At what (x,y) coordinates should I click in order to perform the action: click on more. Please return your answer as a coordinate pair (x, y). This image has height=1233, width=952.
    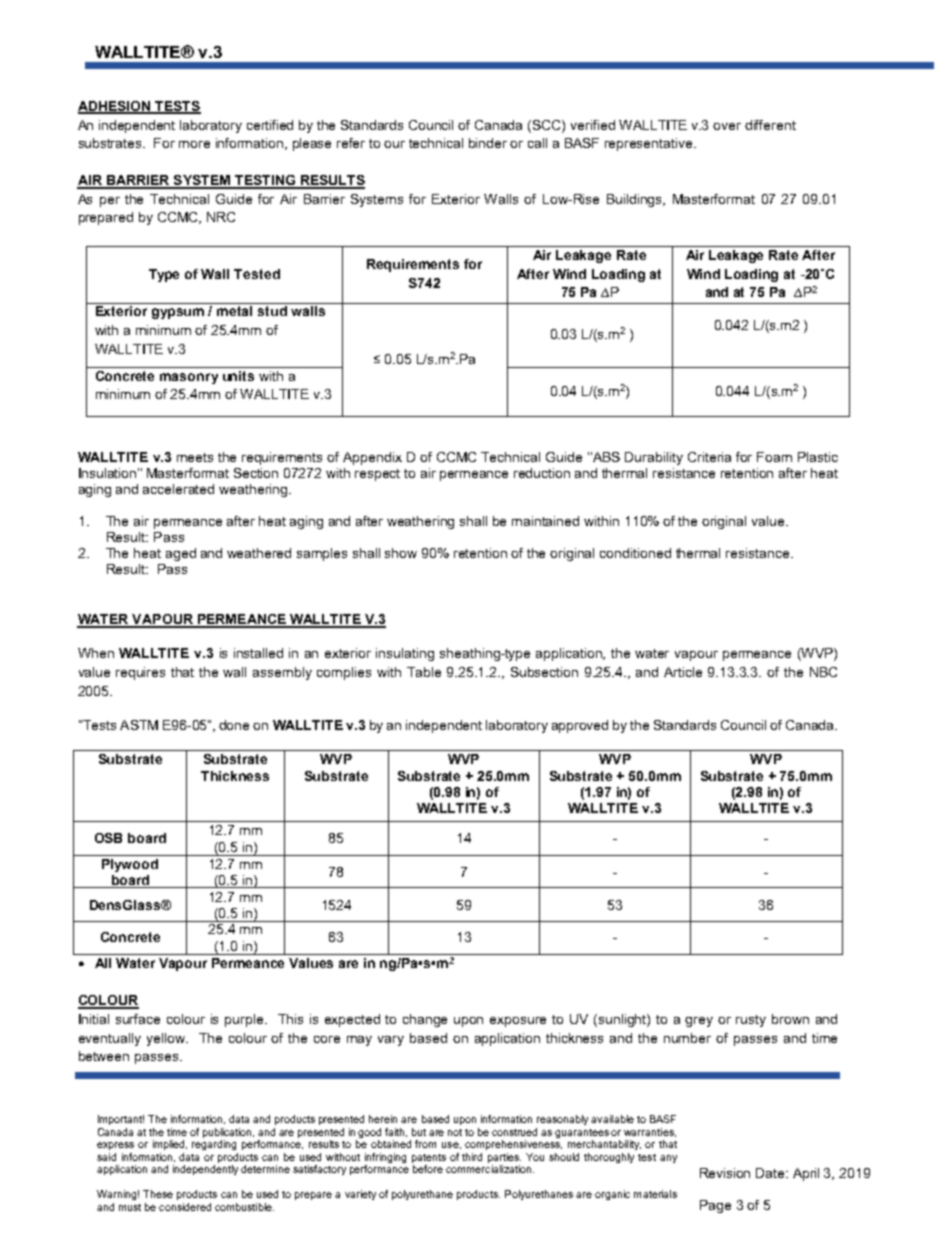
    Looking at the image, I should click on (194, 144).
